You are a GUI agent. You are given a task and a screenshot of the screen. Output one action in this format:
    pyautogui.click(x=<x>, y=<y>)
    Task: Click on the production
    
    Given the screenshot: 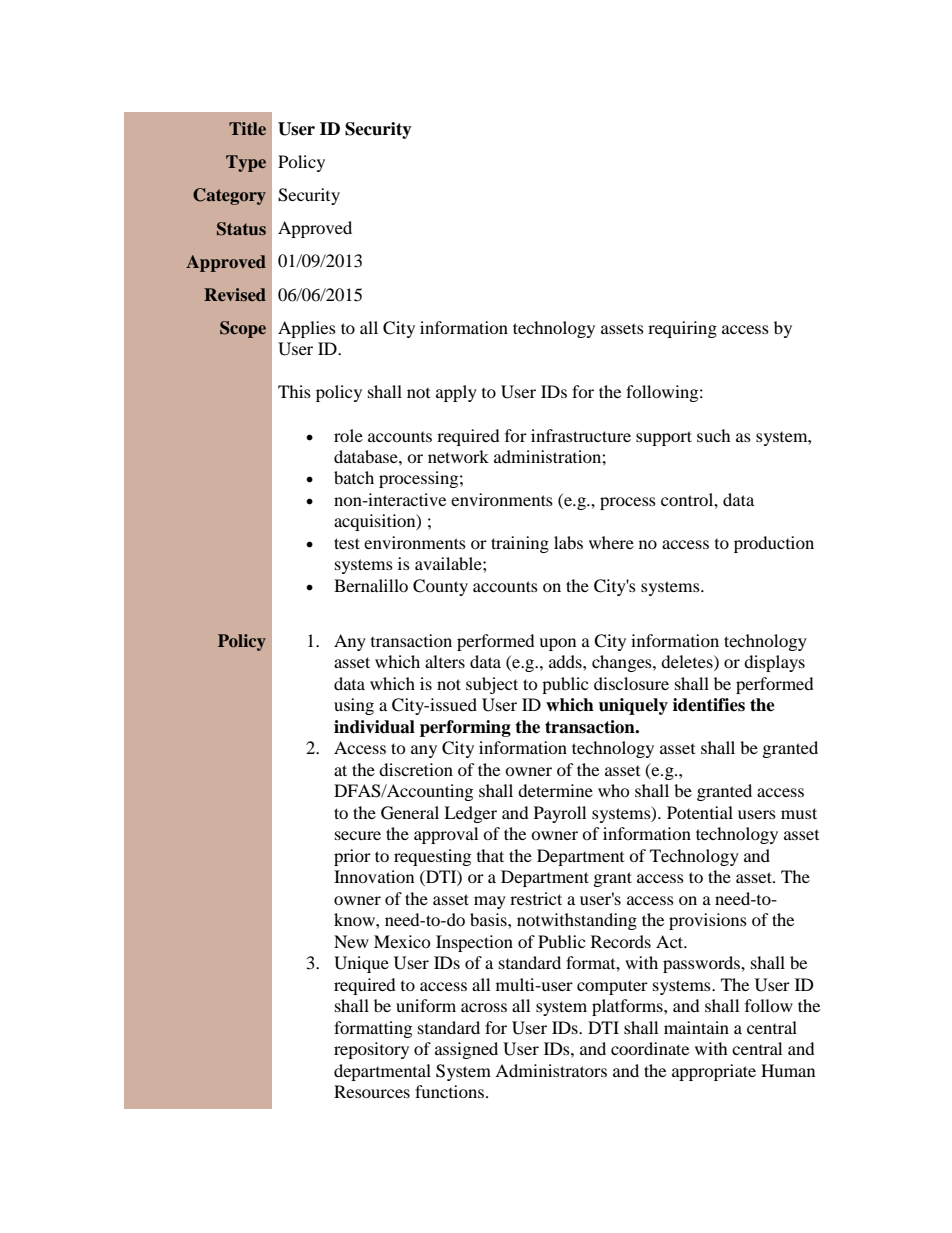 What is the action you would take?
    pyautogui.click(x=774, y=544)
